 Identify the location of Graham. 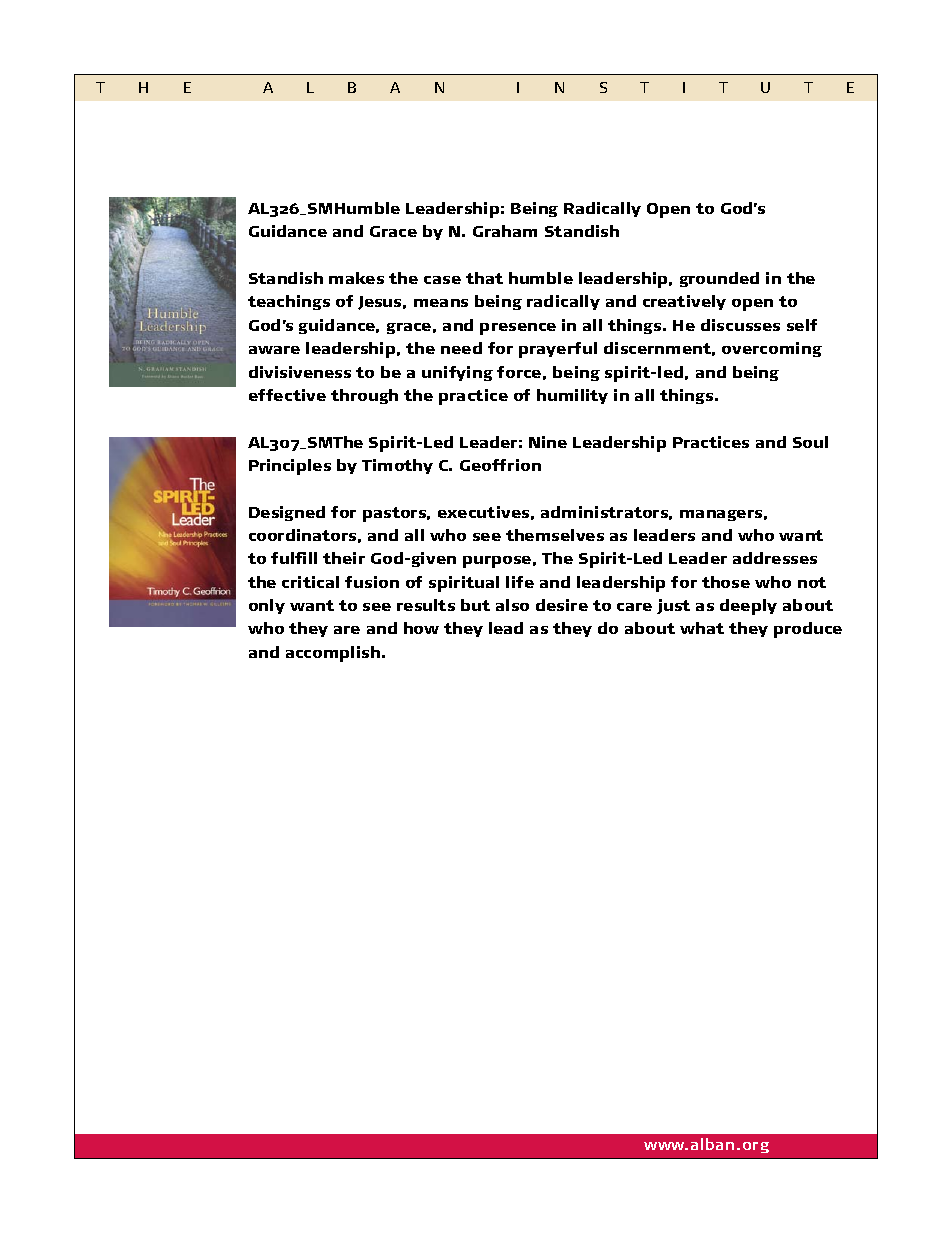
(505, 231).
